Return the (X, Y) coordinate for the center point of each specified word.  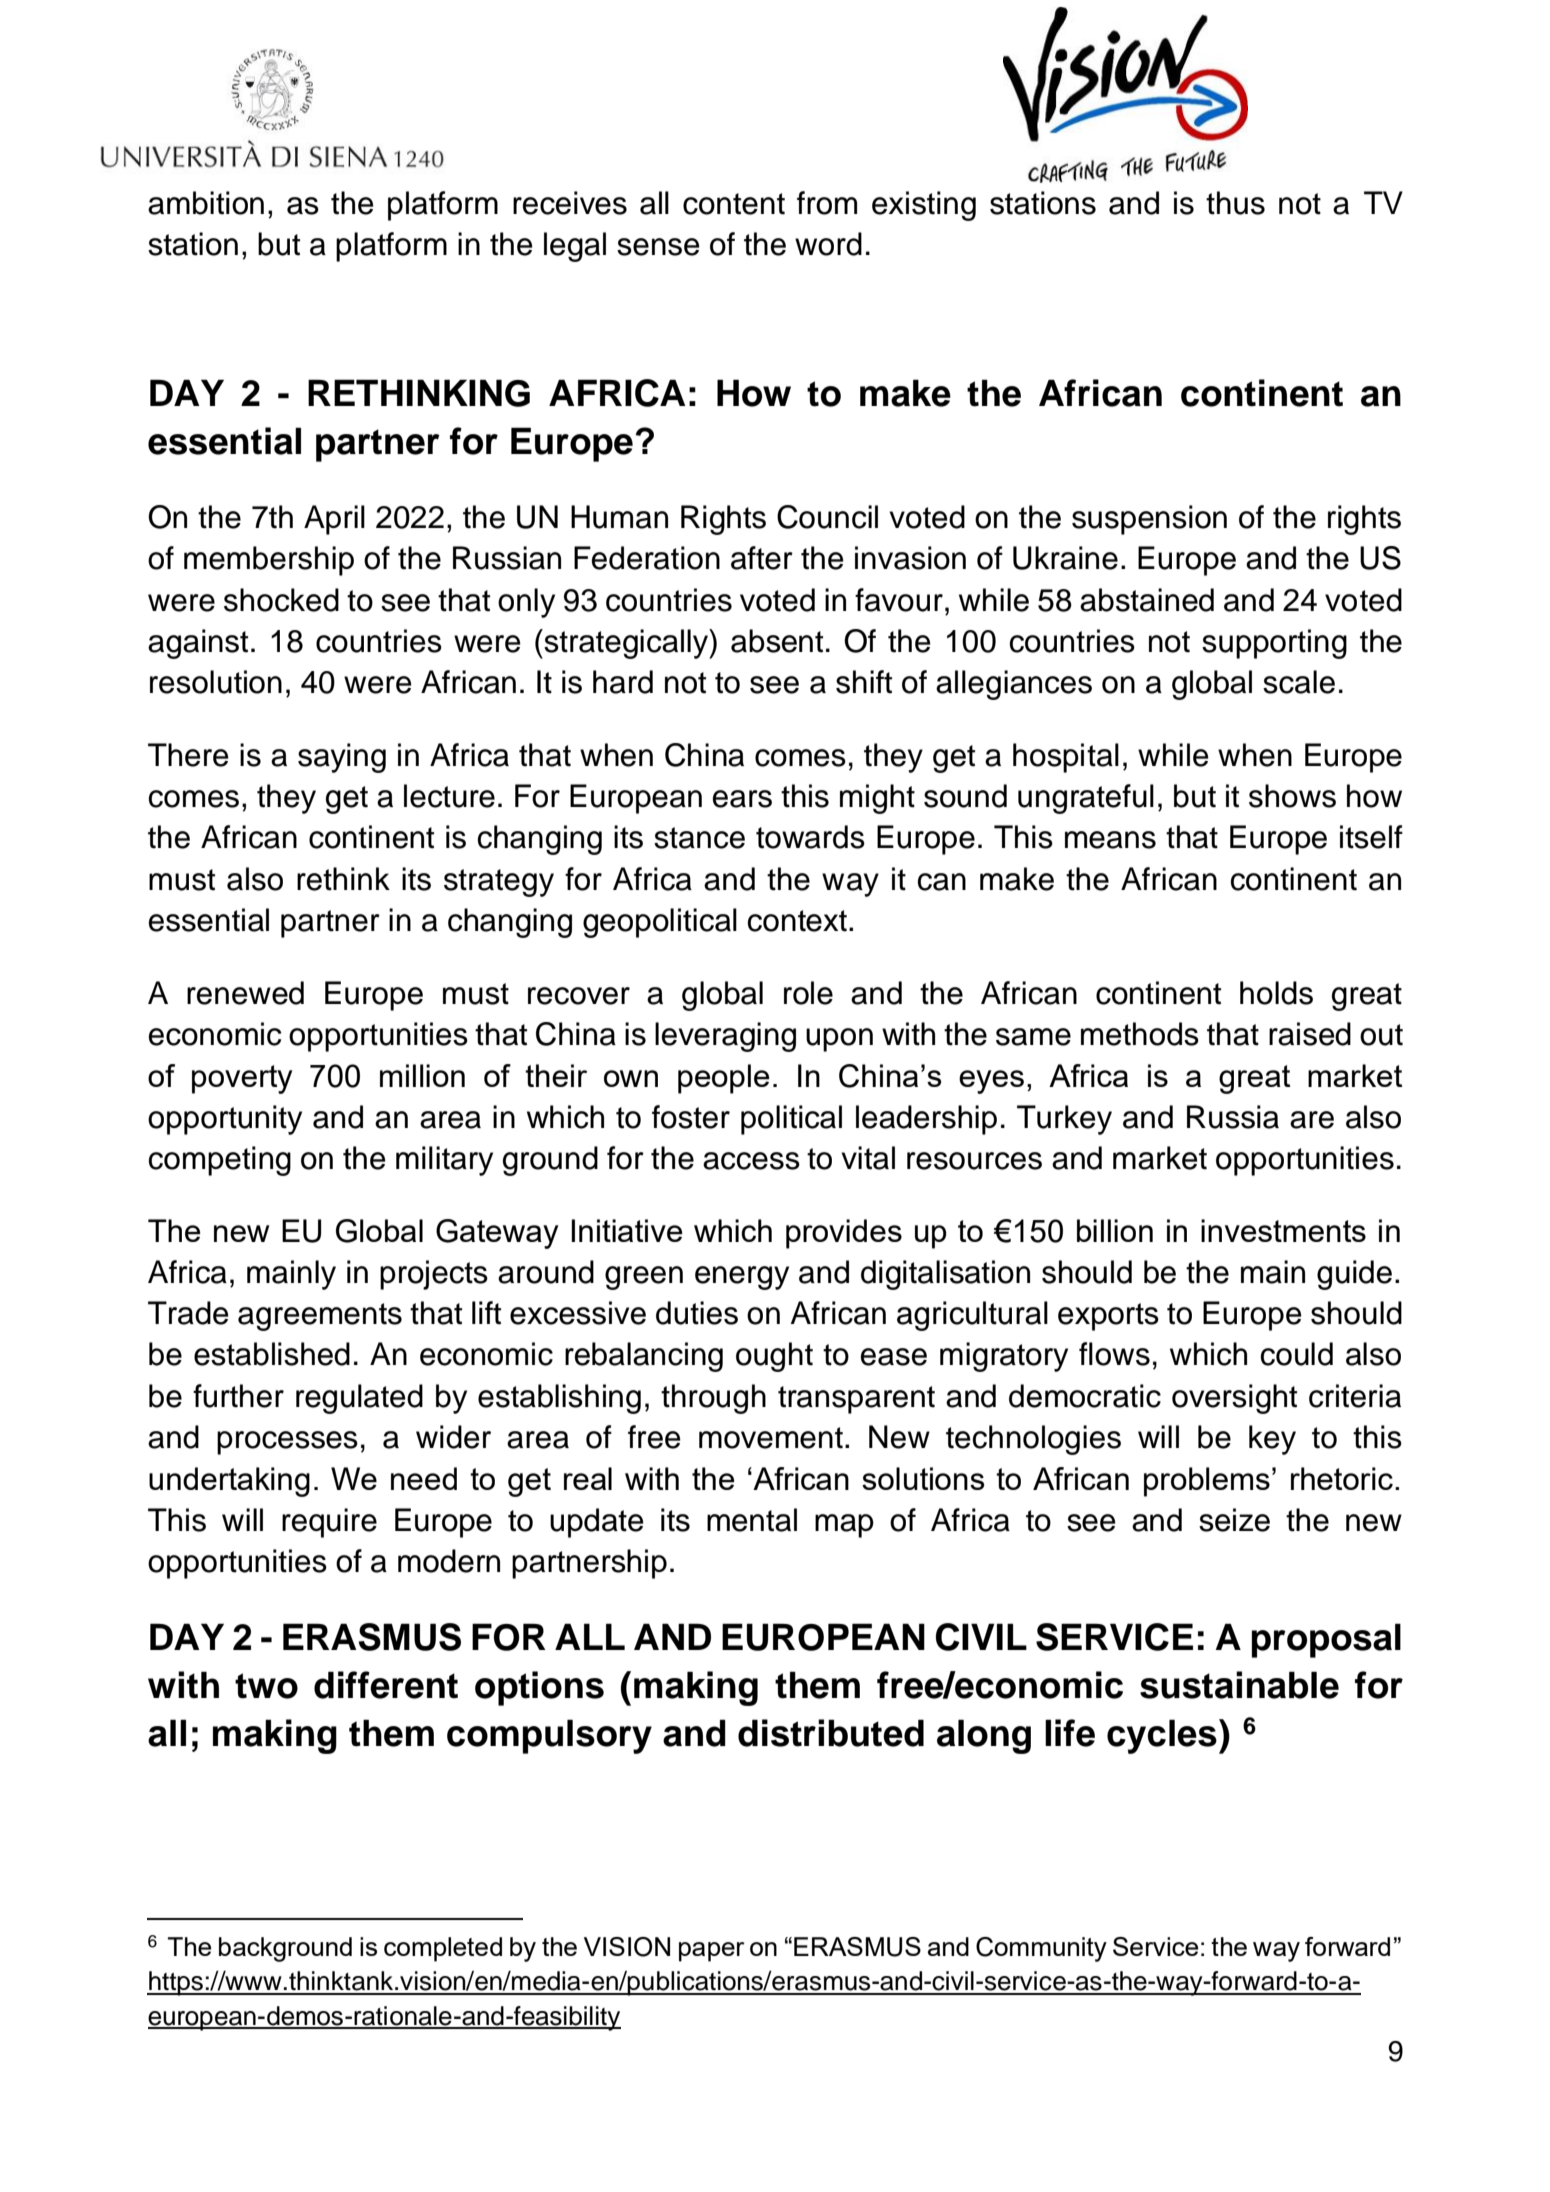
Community (1041, 1949)
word (828, 244)
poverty (242, 1079)
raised (1310, 1034)
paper (712, 1952)
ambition (206, 203)
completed (443, 1949)
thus (1235, 203)
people (724, 1079)
